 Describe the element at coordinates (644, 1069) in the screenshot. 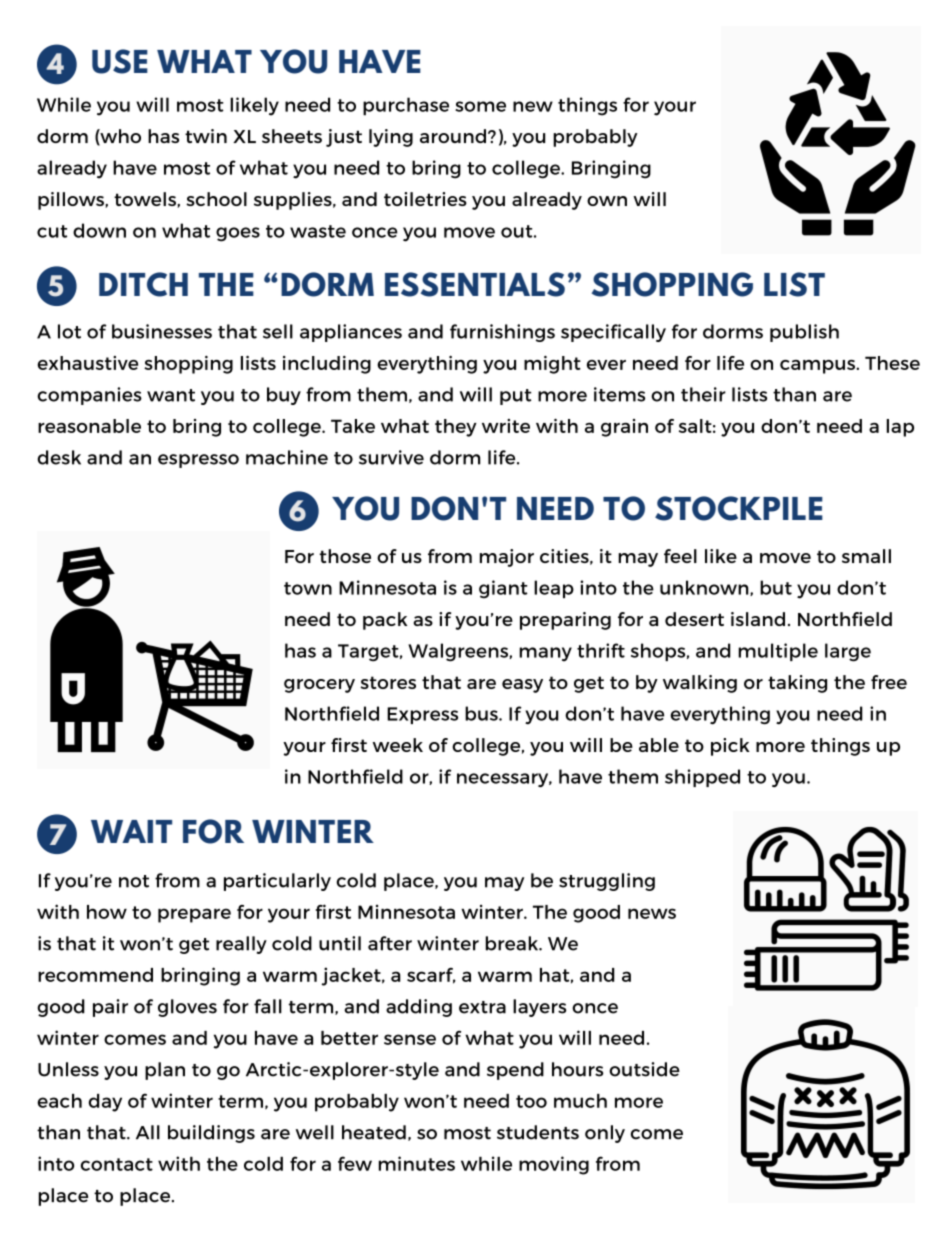

I see `outside` at that location.
